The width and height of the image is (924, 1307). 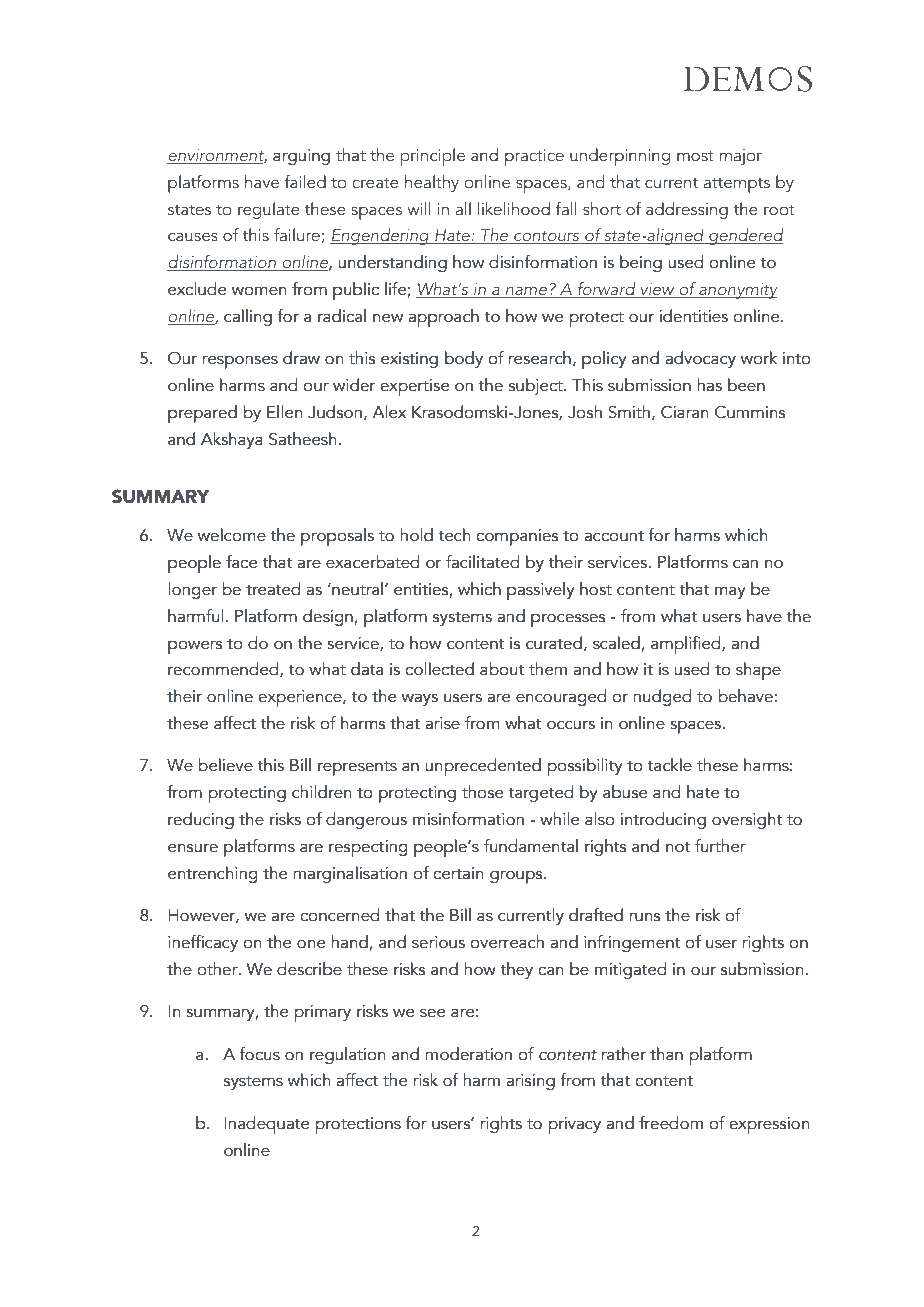 I want to click on attempts, so click(x=737, y=185).
